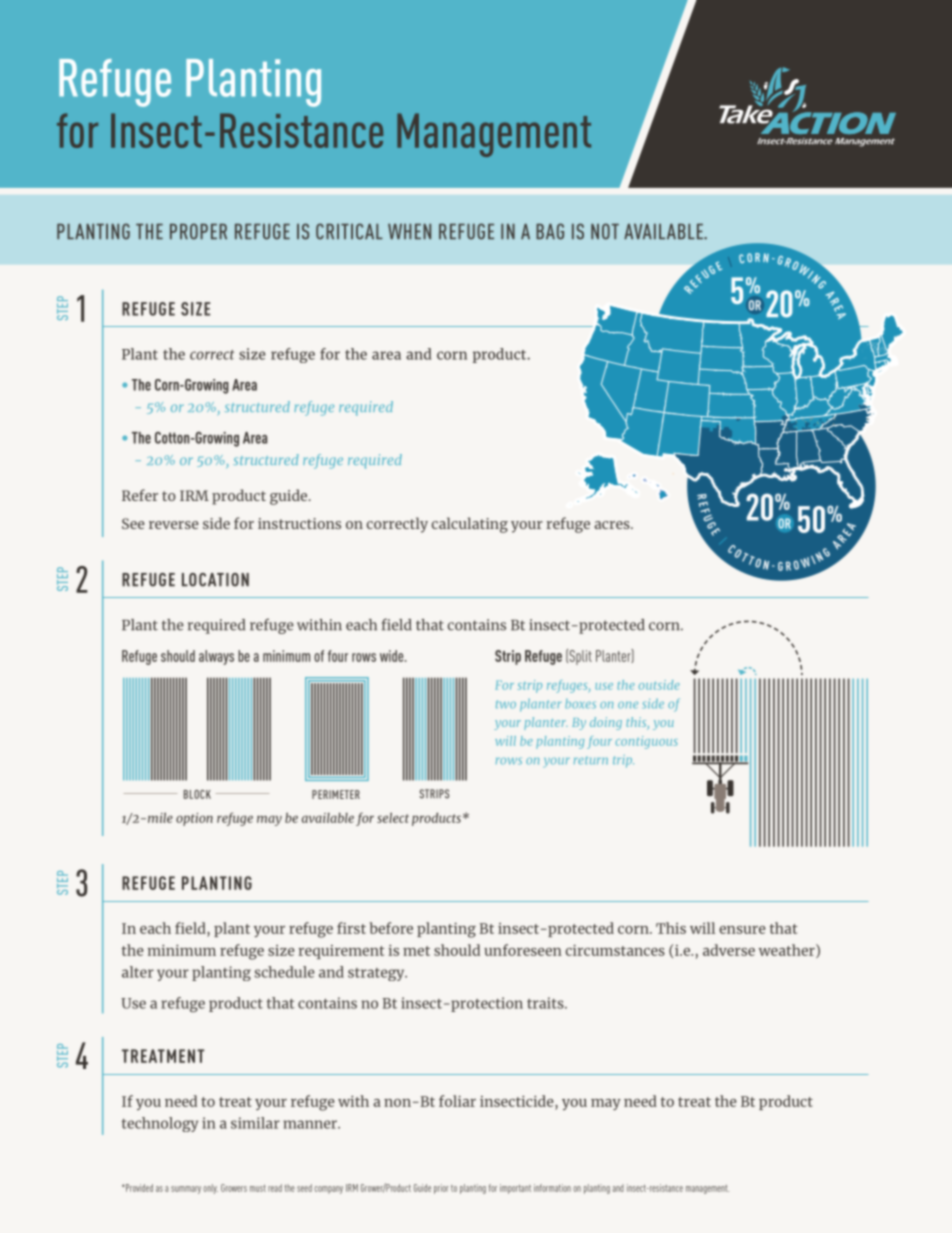  What do you see at coordinates (647, 742) in the screenshot?
I see `contiguous` at bounding box center [647, 742].
